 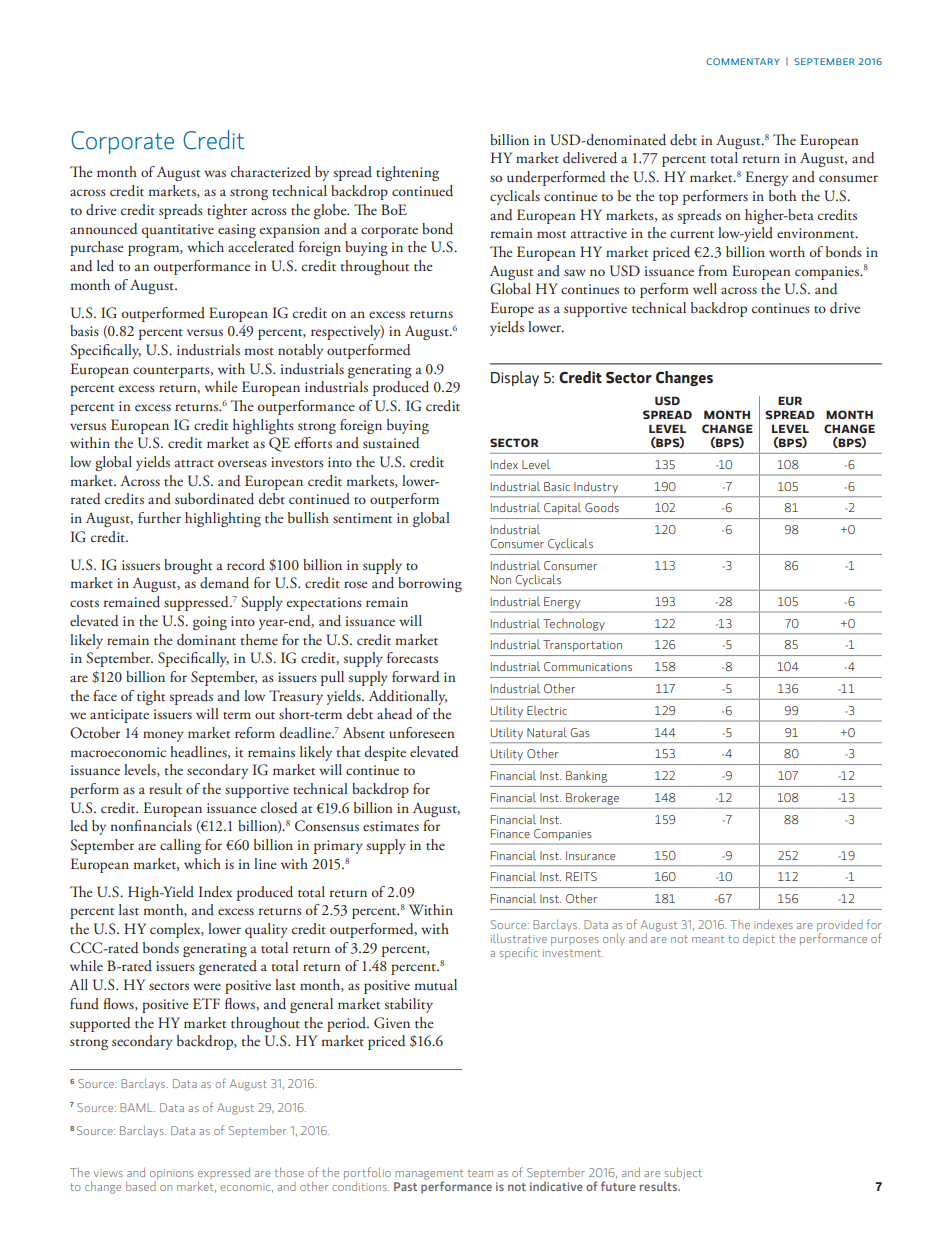 What do you see at coordinates (171, 1174) in the screenshot?
I see `opinions` at bounding box center [171, 1174].
